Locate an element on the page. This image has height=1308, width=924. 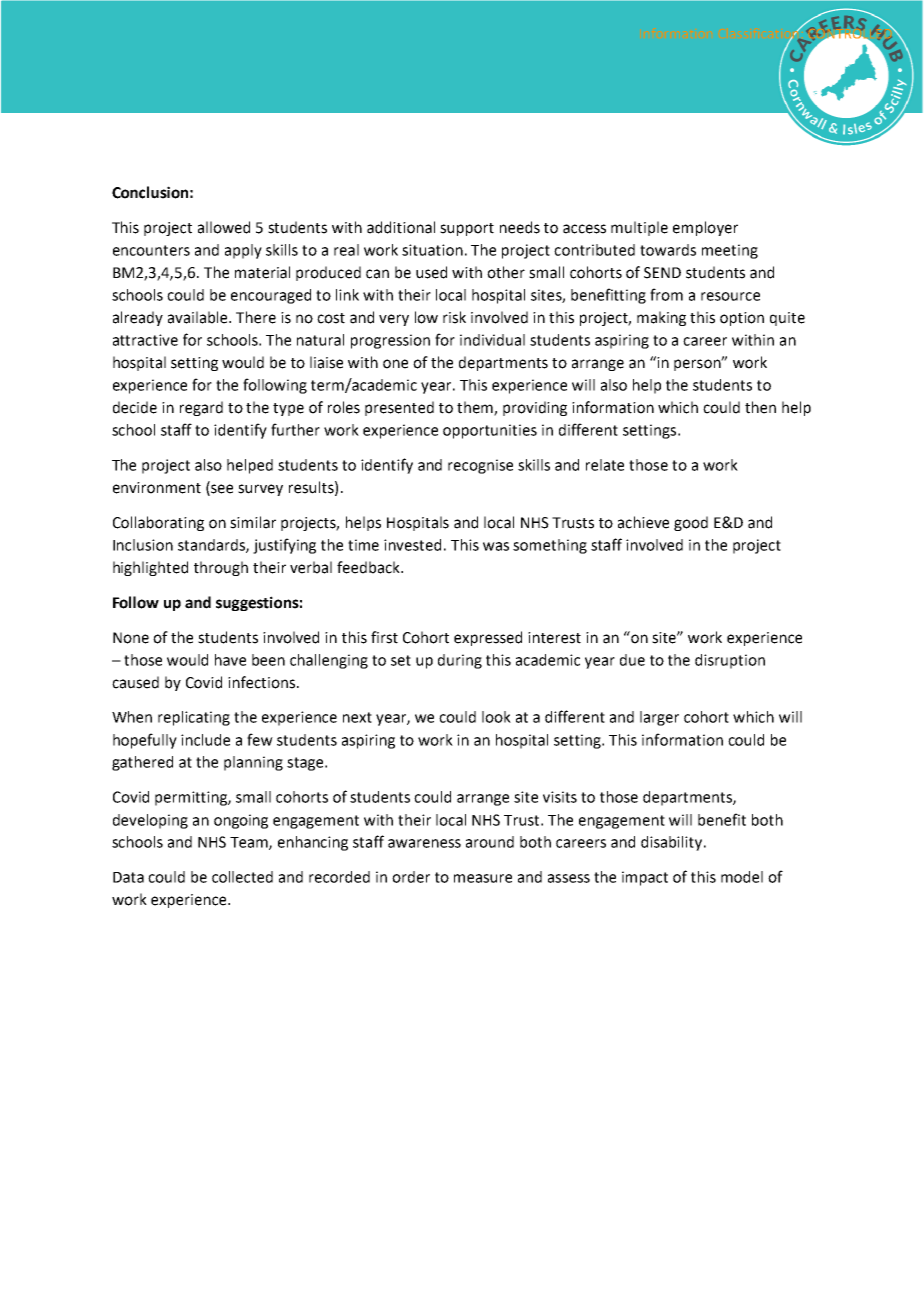
expressed is located at coordinates (488, 638).
